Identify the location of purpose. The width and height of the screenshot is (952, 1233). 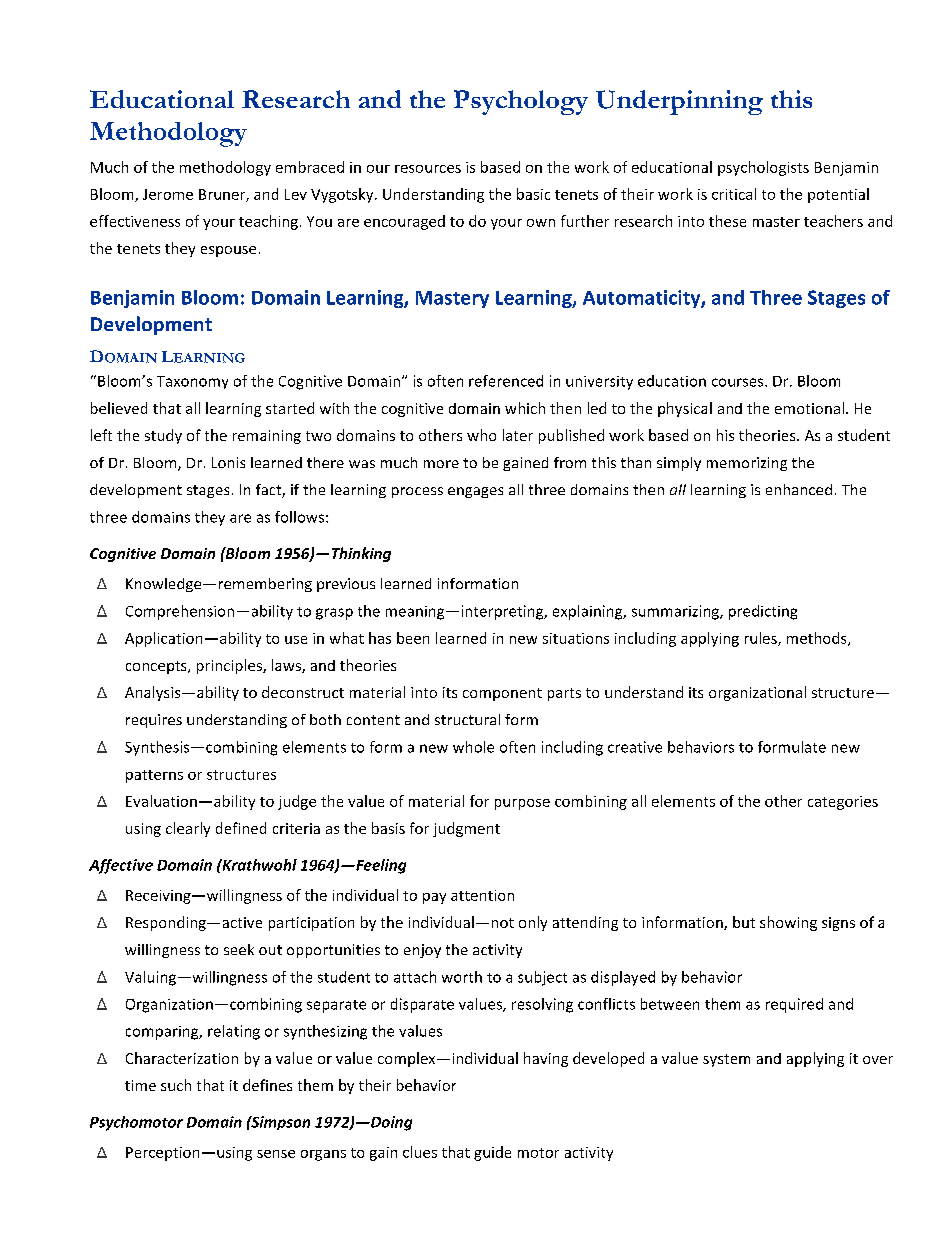
(522, 804).
